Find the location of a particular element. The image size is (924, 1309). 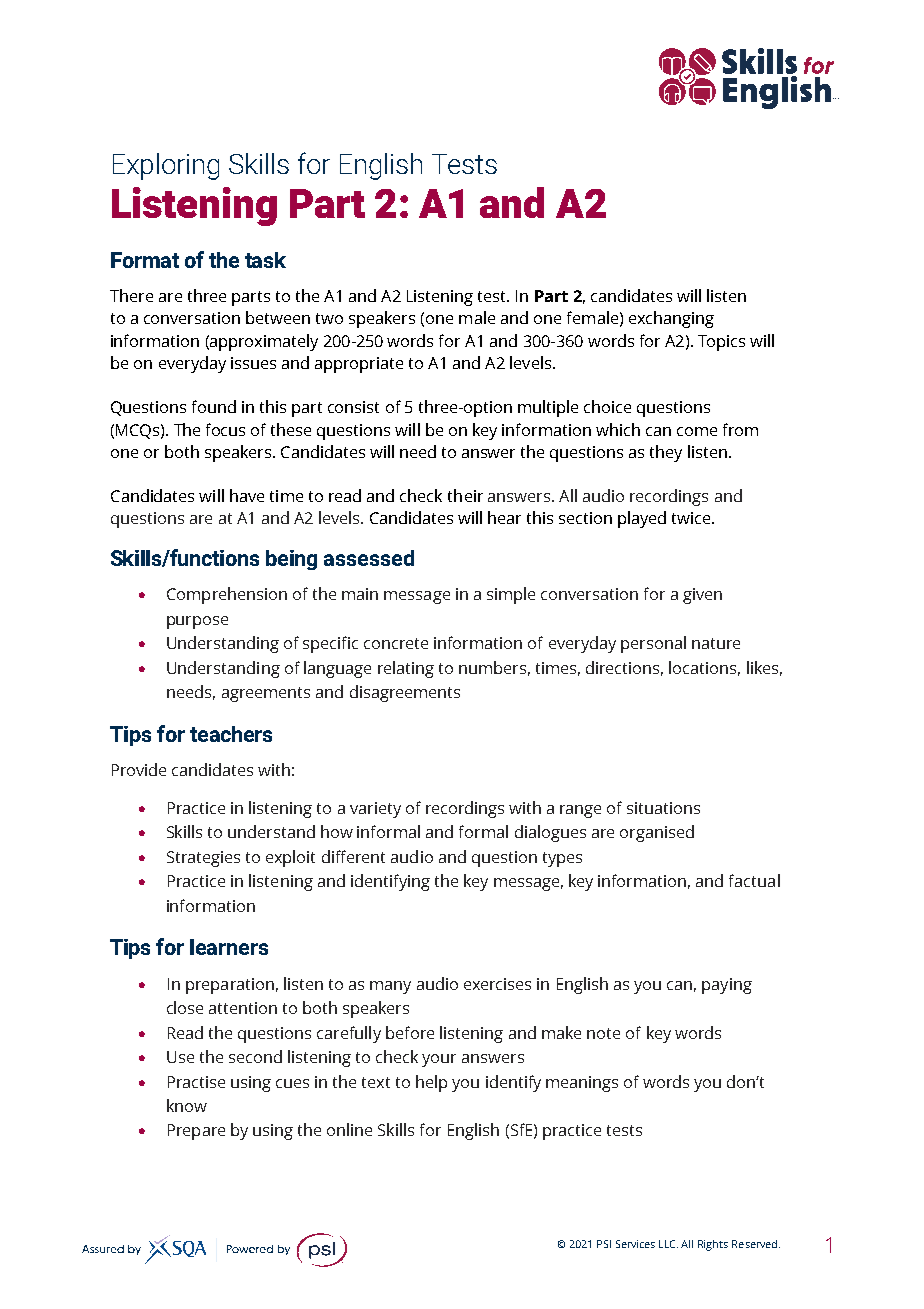

given is located at coordinates (702, 596).
